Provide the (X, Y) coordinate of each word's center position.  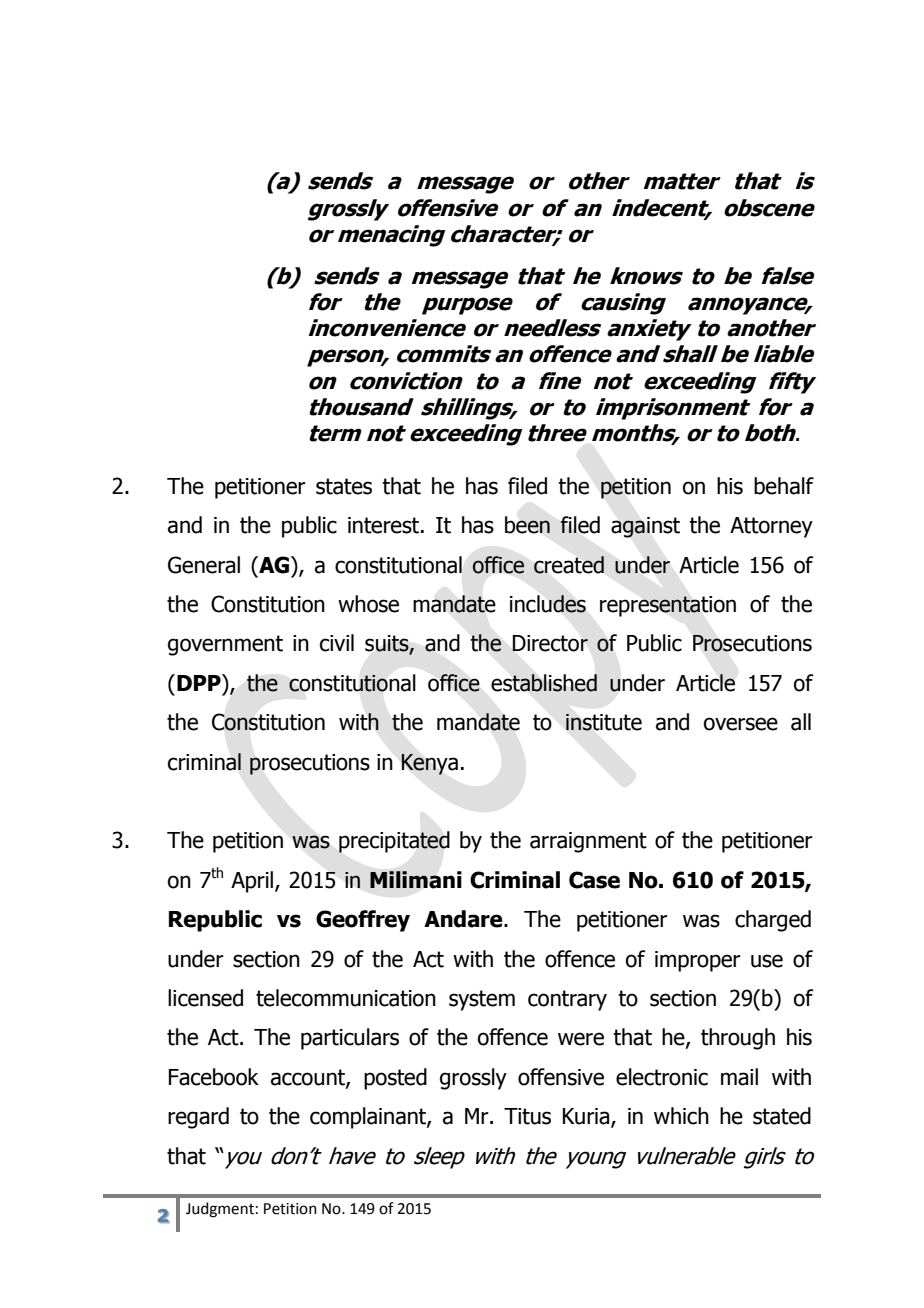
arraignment (588, 842)
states (344, 486)
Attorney (771, 527)
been (527, 525)
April (252, 882)
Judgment (220, 1210)
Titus (527, 1116)
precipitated (394, 842)
